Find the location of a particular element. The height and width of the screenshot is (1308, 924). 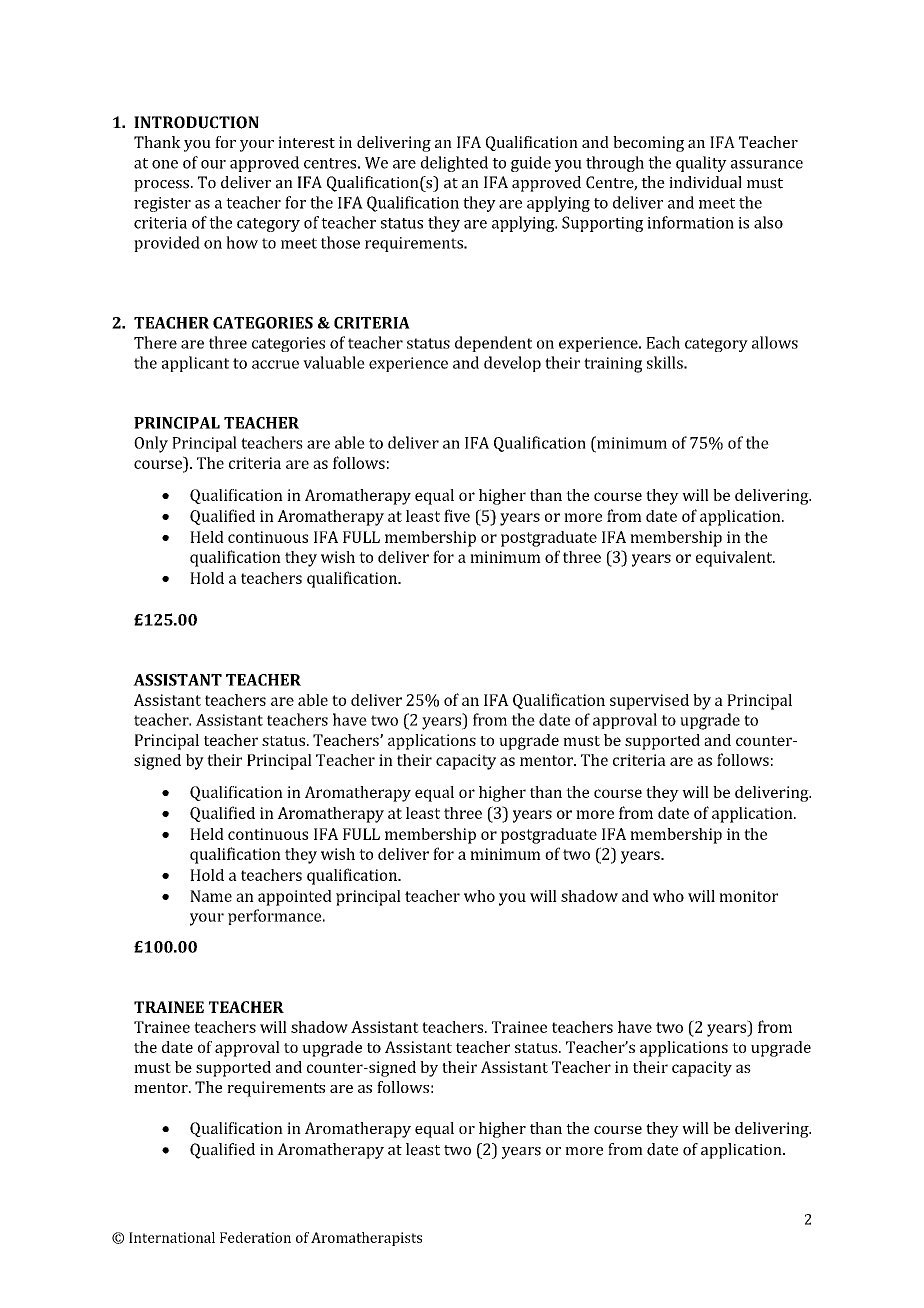

five is located at coordinates (457, 515).
